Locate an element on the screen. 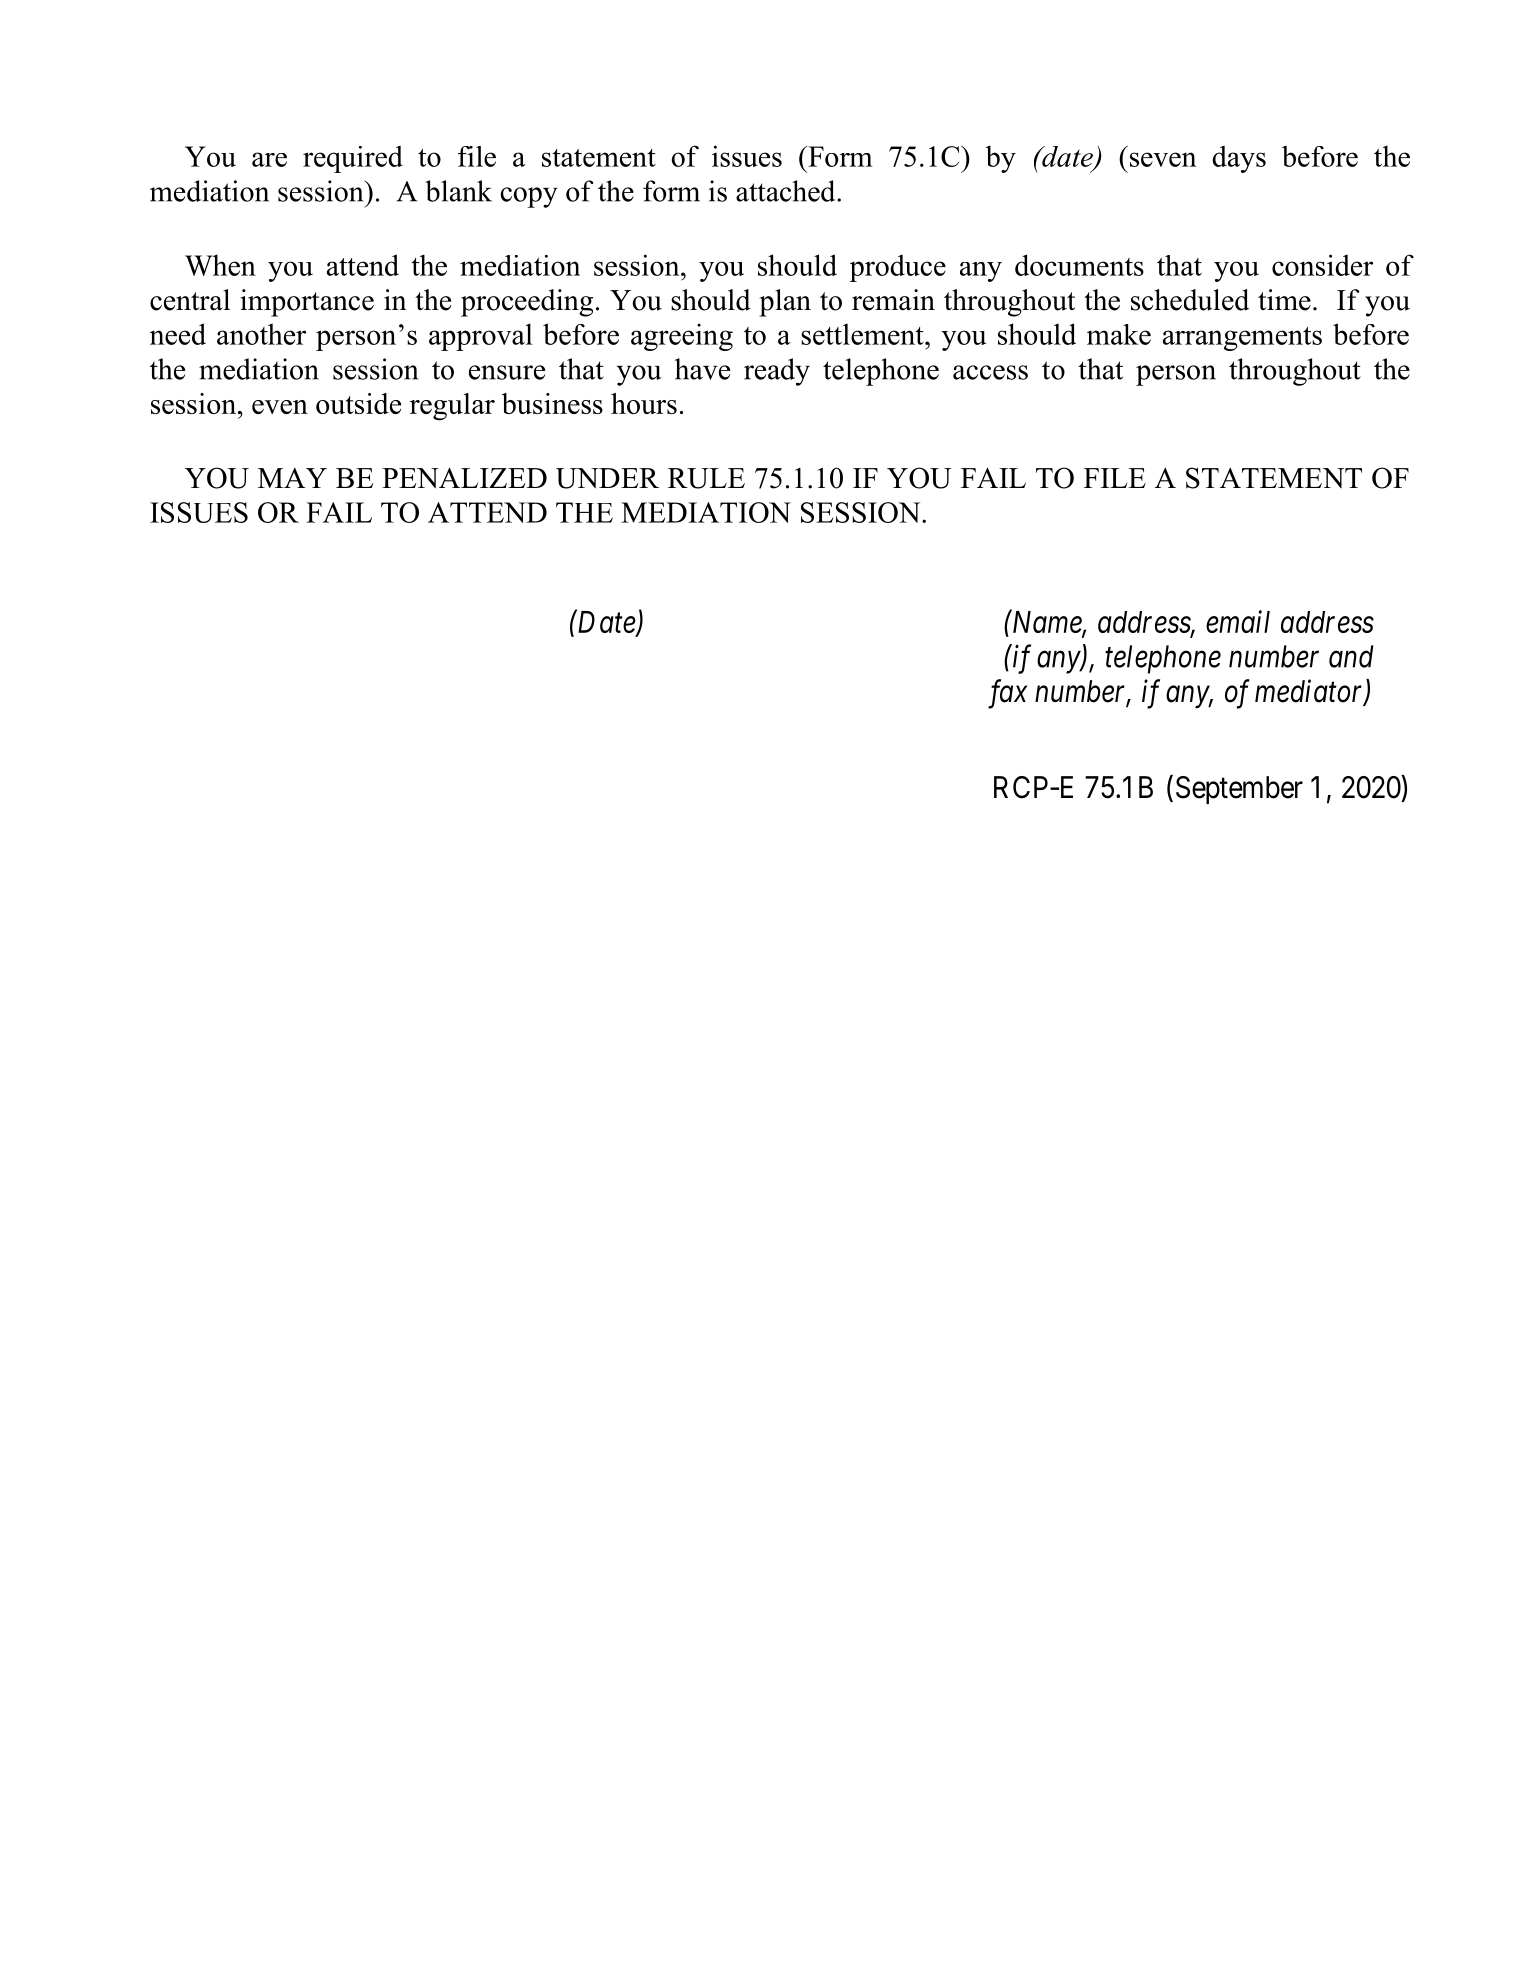 This screenshot has height=1981, width=1531. access is located at coordinates (990, 372).
